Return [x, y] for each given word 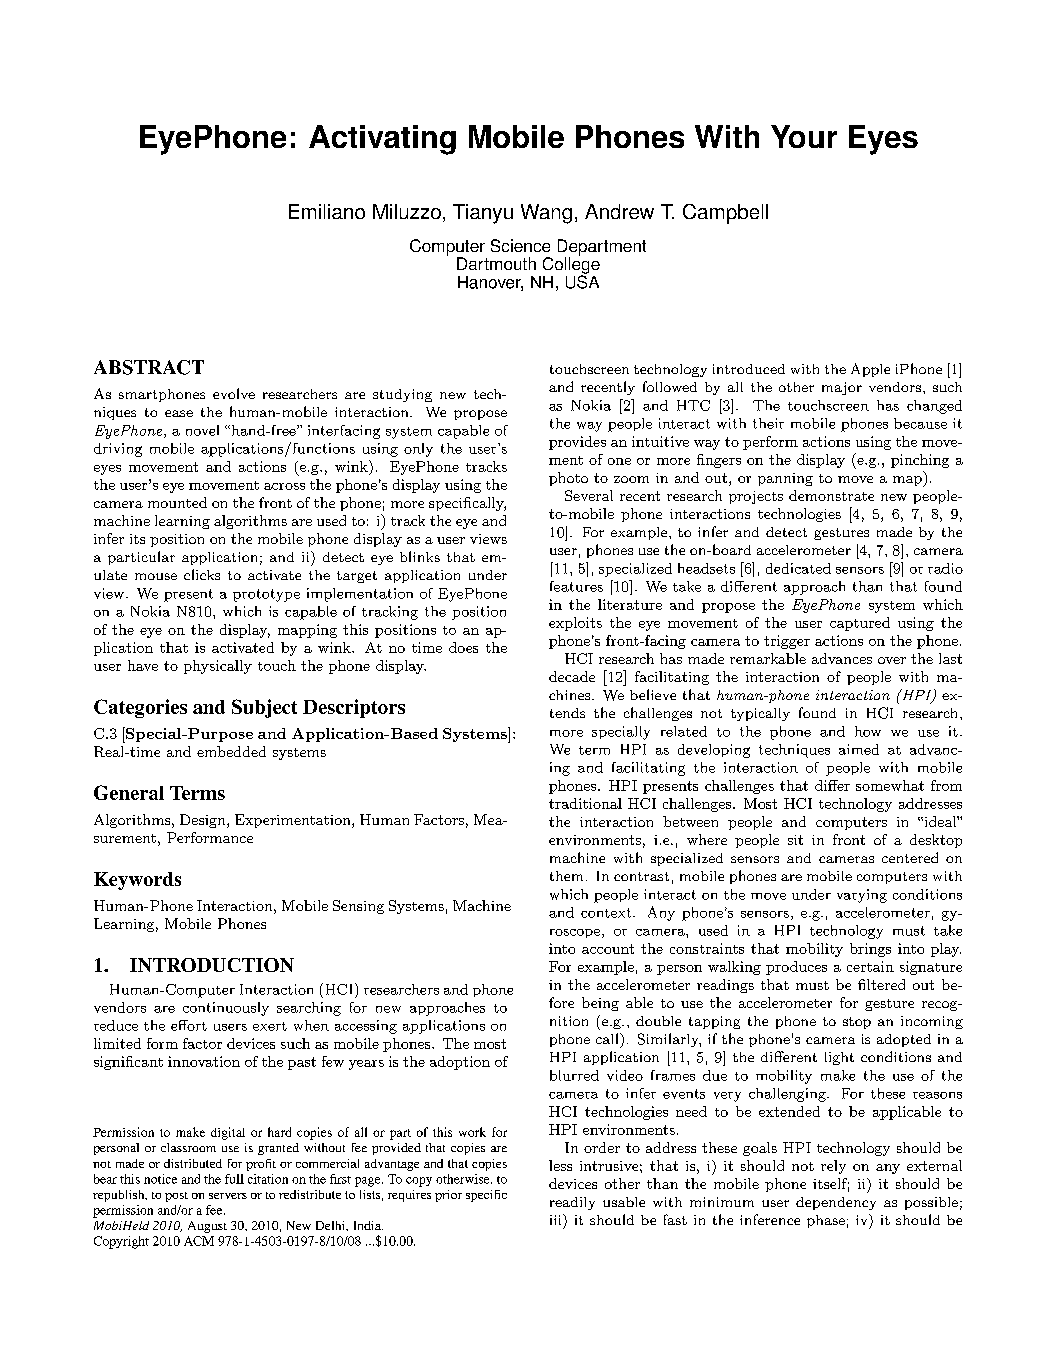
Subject [264, 708]
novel [202, 430]
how [868, 731]
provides [577, 443]
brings [870, 950]
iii [557, 1219]
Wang [546, 214]
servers [228, 1196]
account [608, 949]
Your [804, 136]
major [842, 388]
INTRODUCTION [212, 965]
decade [572, 676]
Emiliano [327, 211]
